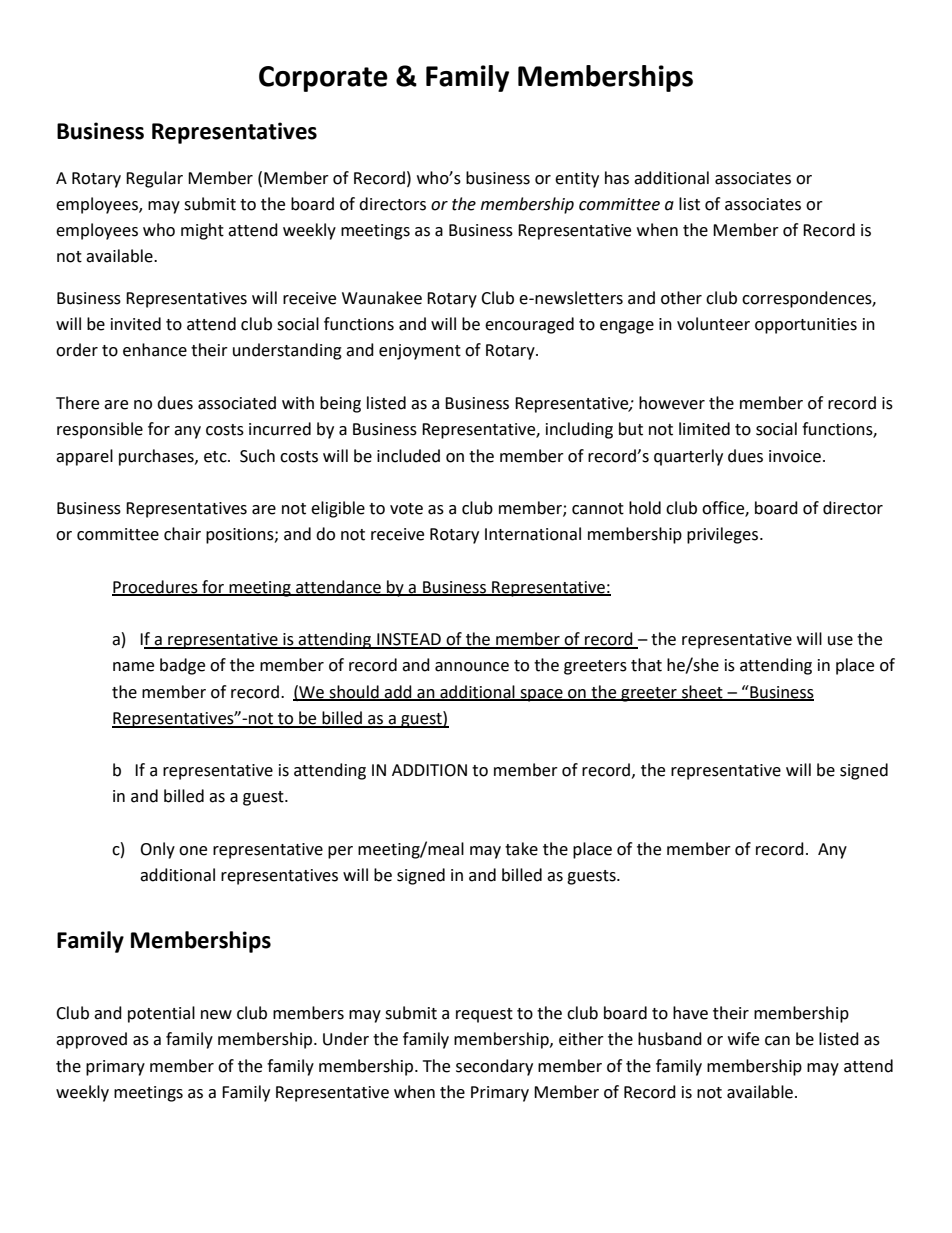 This document has height=1233, width=952. I want to click on Regular, so click(154, 179).
